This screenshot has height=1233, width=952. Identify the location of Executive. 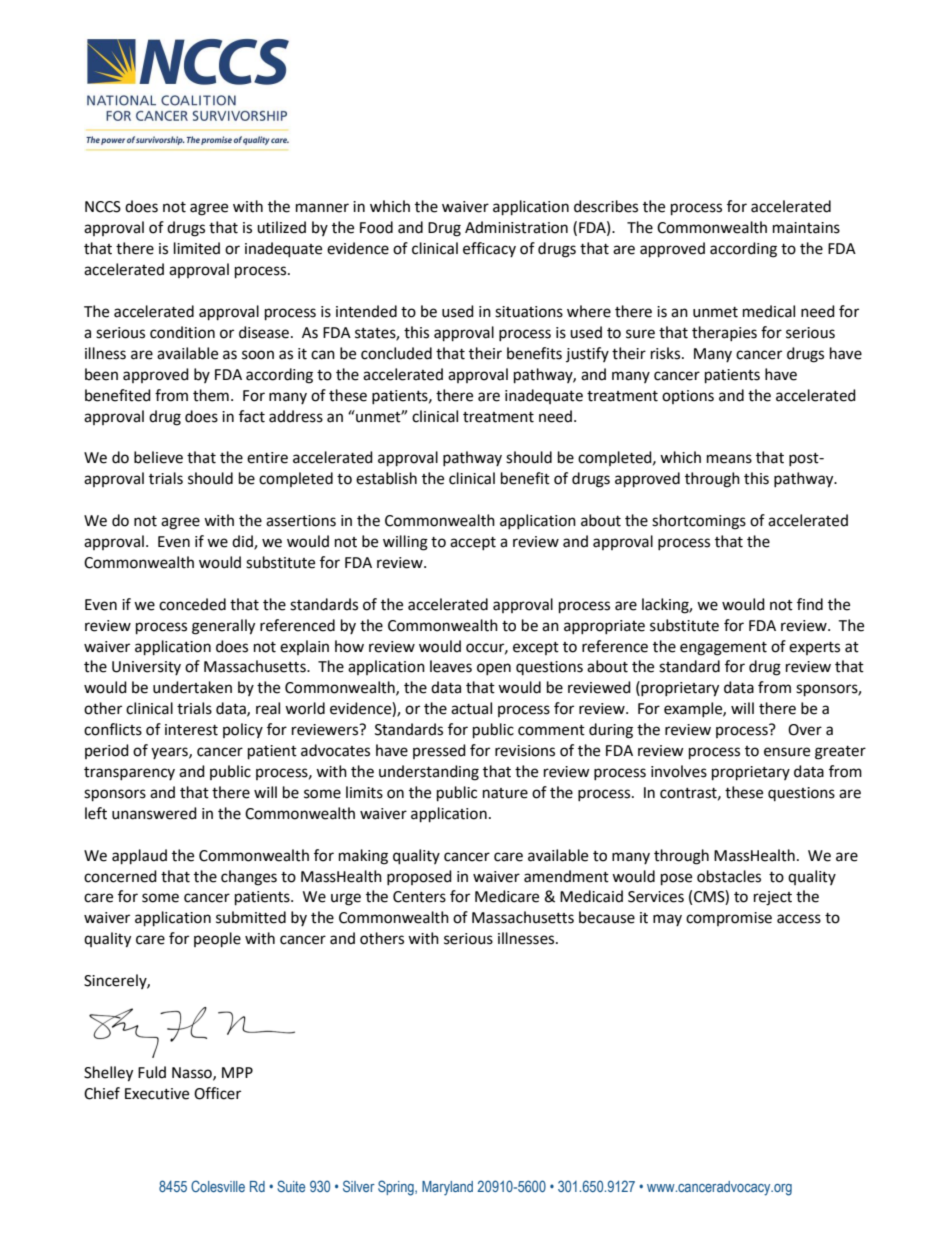
(157, 1094).
